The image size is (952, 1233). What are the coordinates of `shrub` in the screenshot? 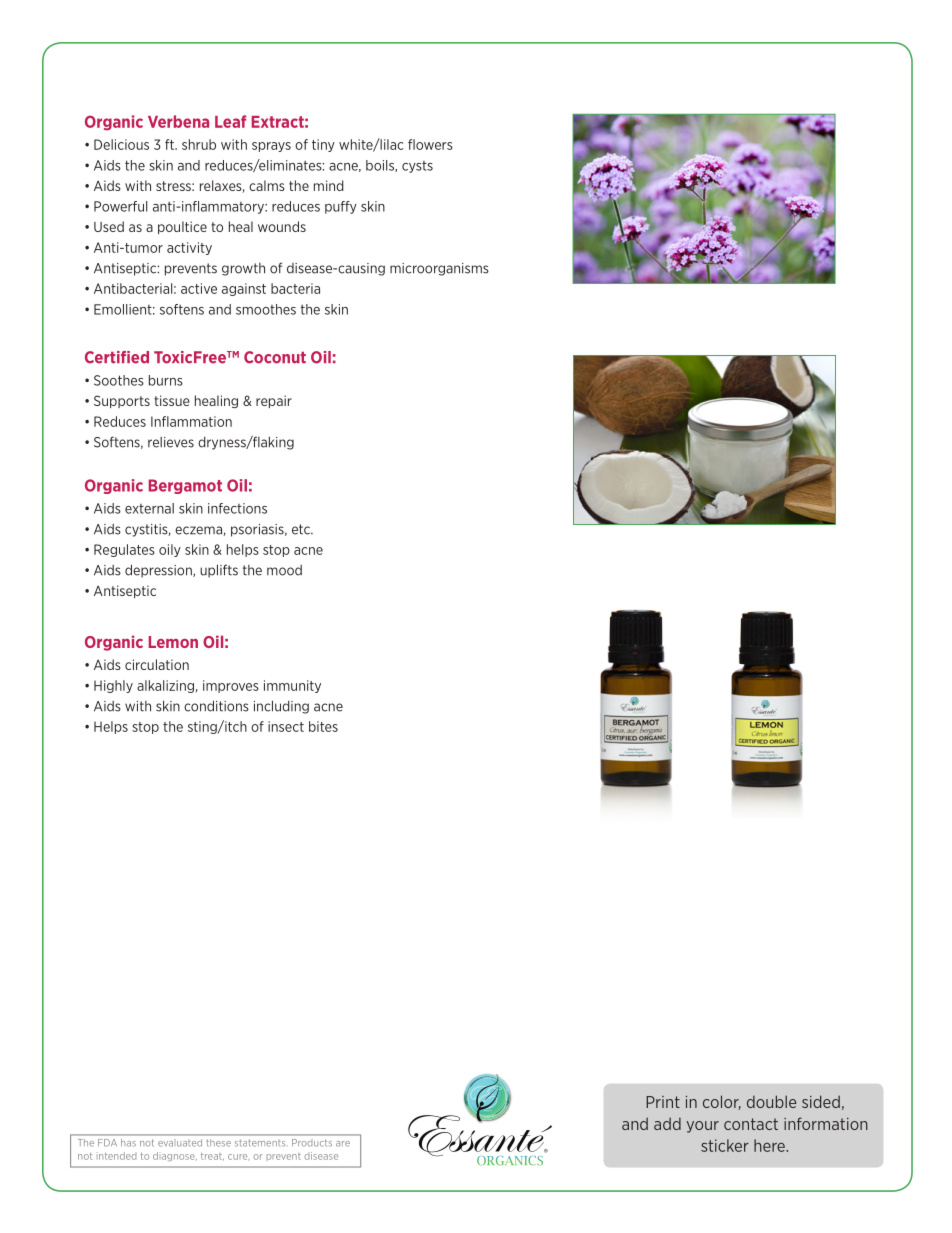 It's located at (199, 144).
